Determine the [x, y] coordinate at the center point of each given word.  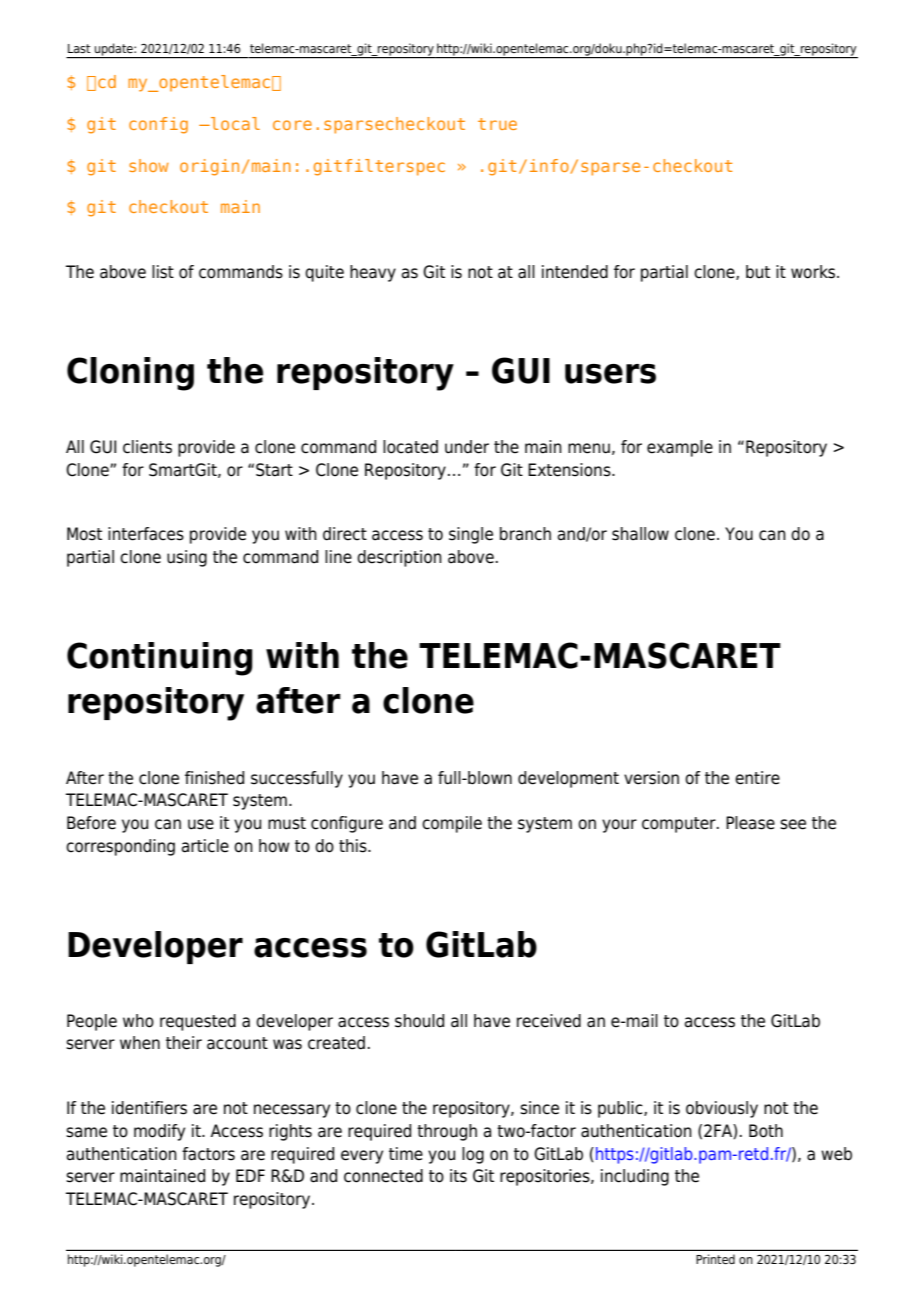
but [758, 272]
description [399, 558]
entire [757, 778]
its [458, 1176]
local [234, 123]
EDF [250, 1175]
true [497, 124]
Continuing [160, 659]
